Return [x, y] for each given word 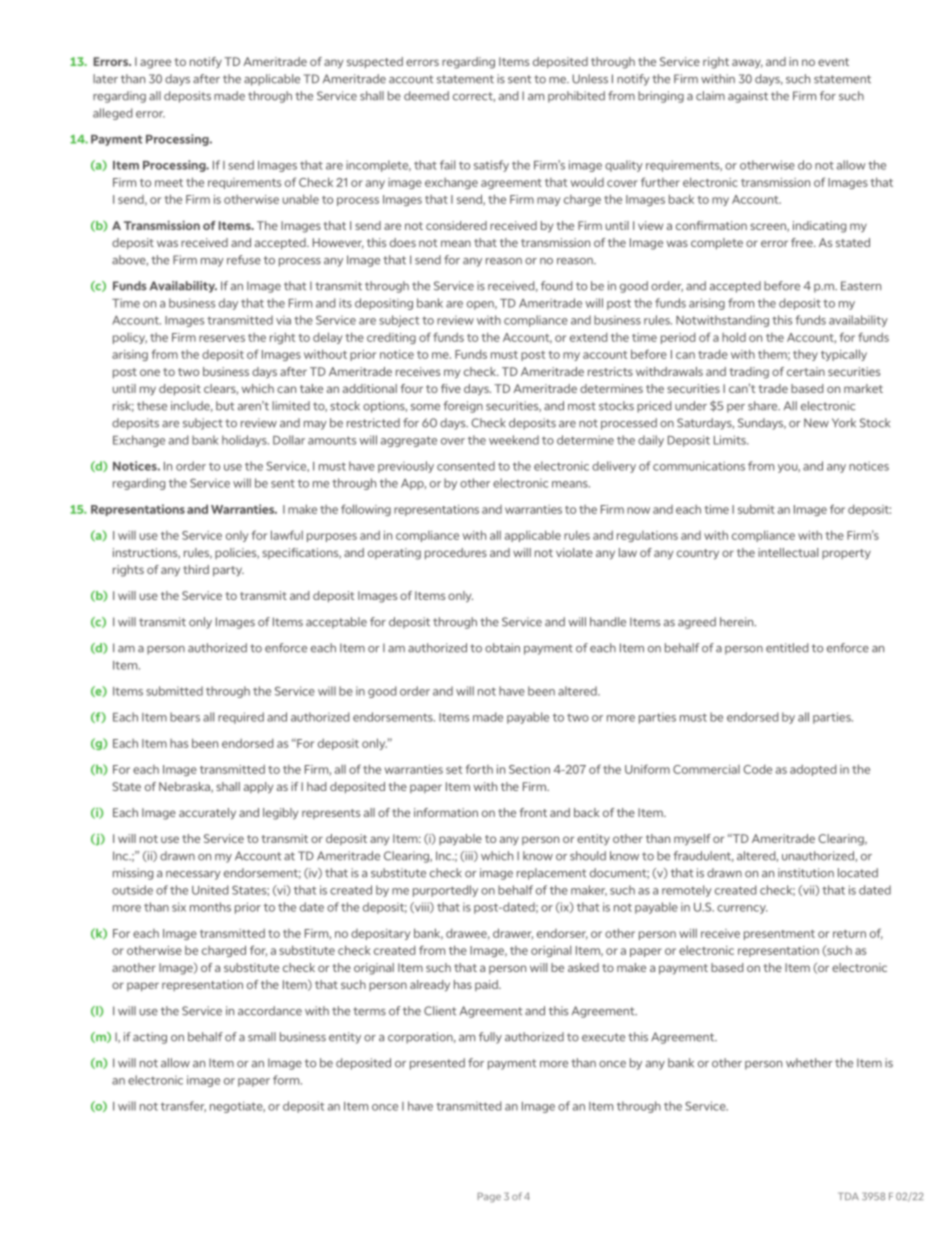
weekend [514, 440]
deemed [426, 96]
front [533, 812]
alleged [112, 114]
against [748, 97]
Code [757, 769]
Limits [731, 440]
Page [489, 1197]
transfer [183, 1106]
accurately [207, 814]
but [225, 406]
